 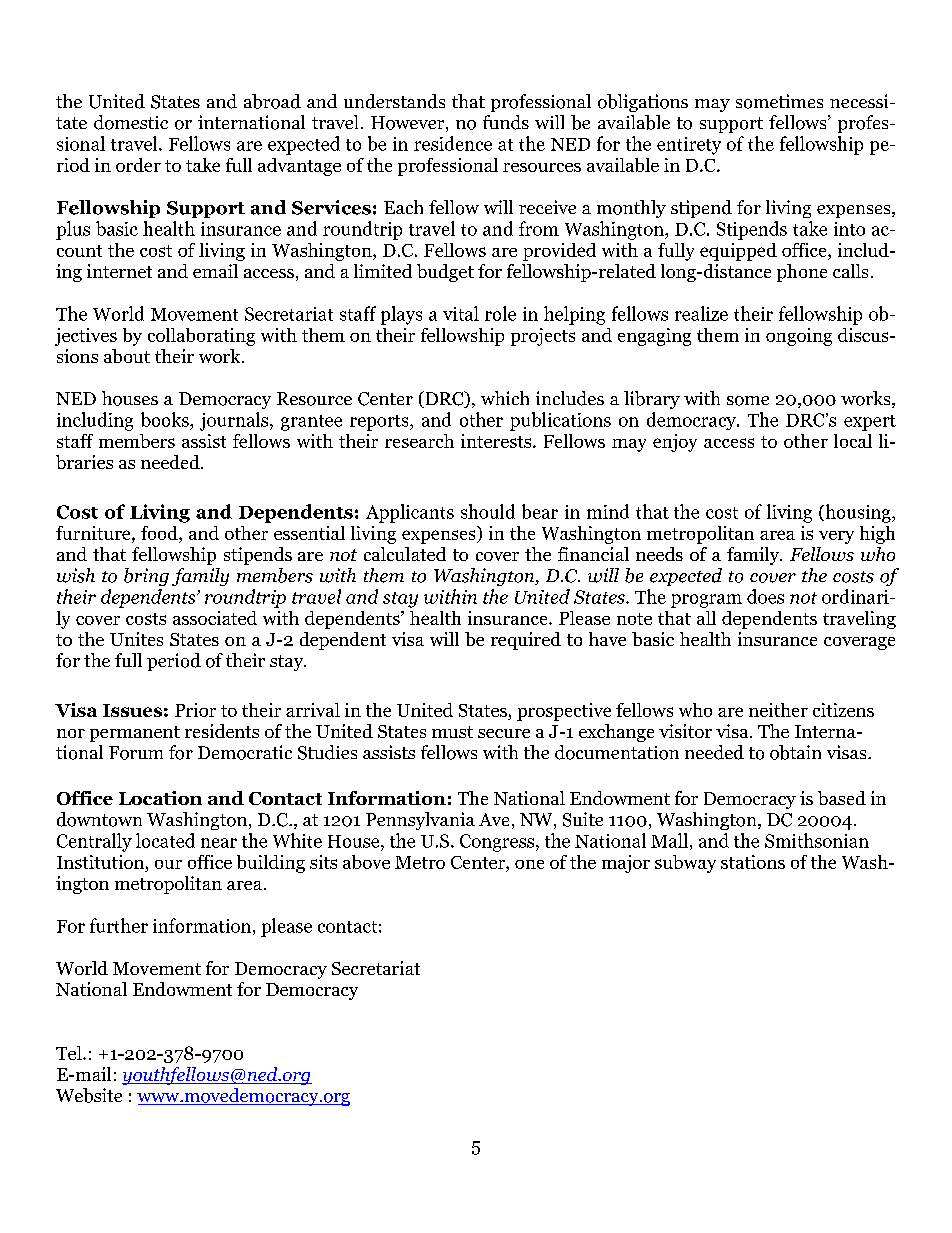 I want to click on food, so click(x=160, y=534).
